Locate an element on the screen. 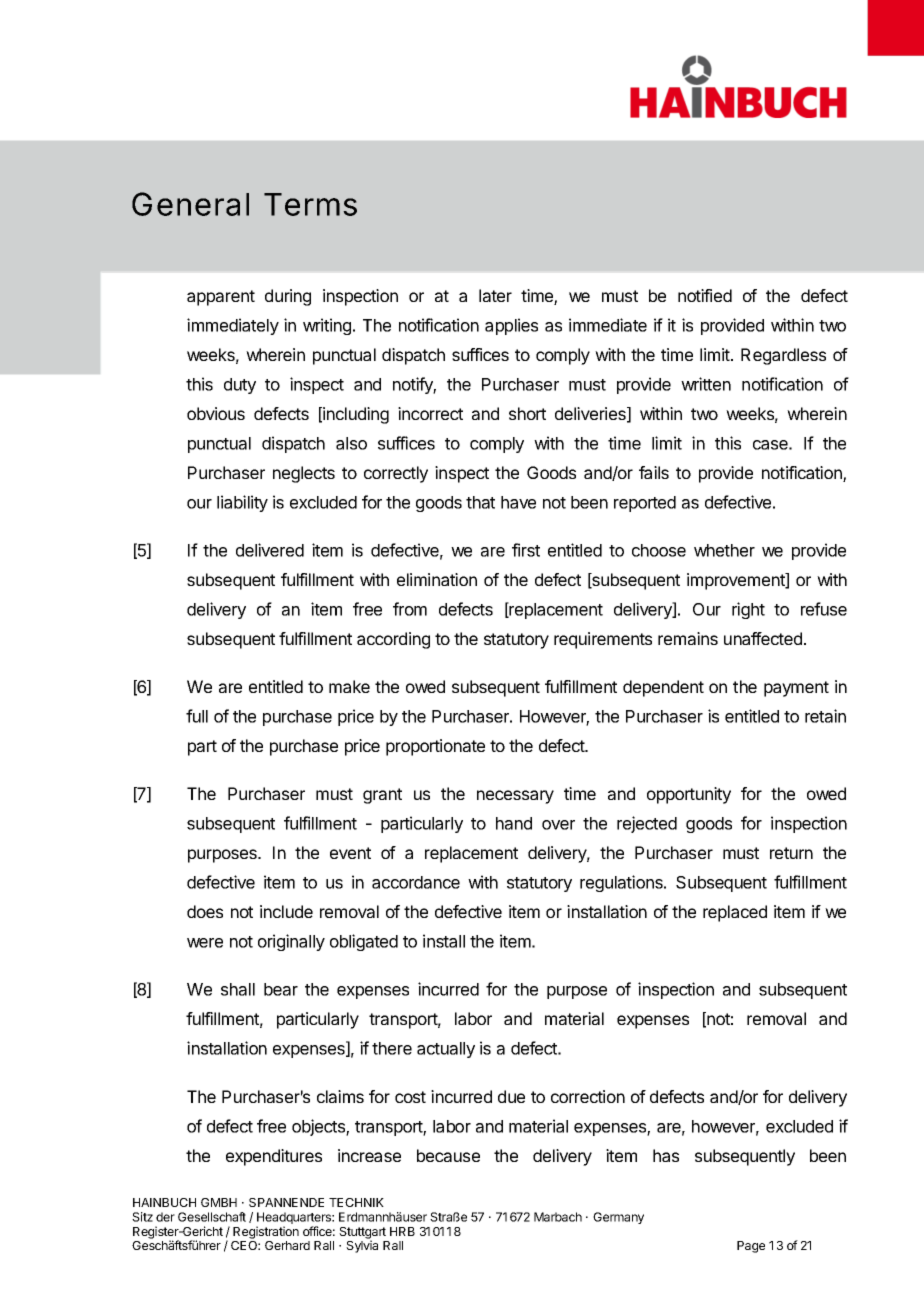 The height and width of the screenshot is (1308, 924). Gesellschaft is located at coordinates (212, 1217).
